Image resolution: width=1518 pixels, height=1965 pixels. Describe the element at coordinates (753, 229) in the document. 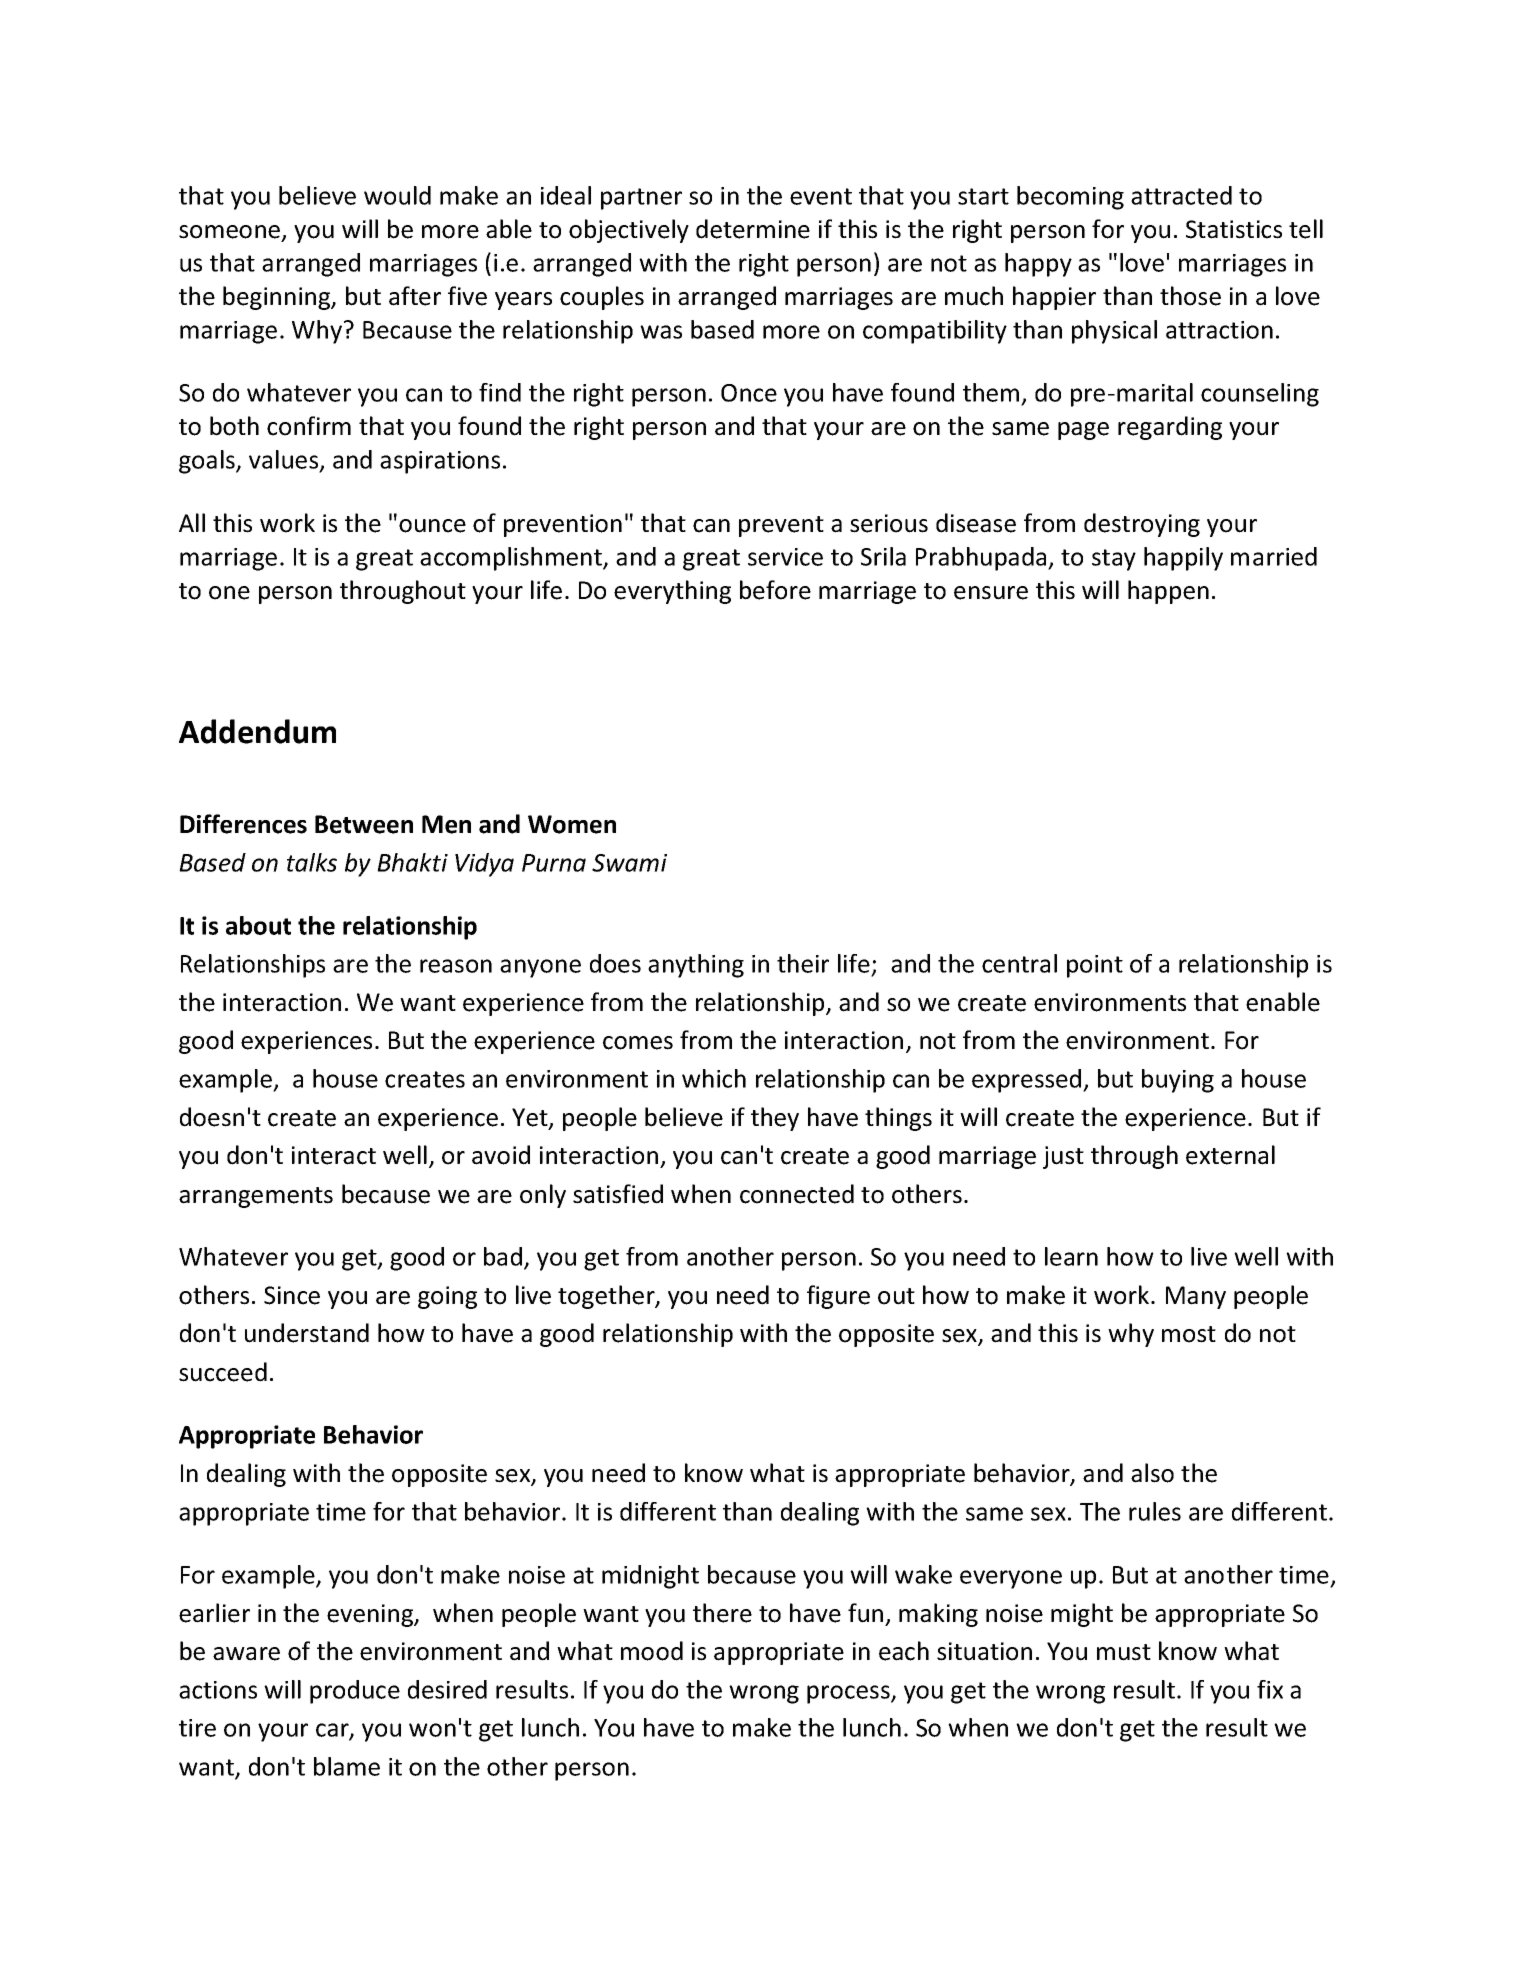

I see `determine` at that location.
